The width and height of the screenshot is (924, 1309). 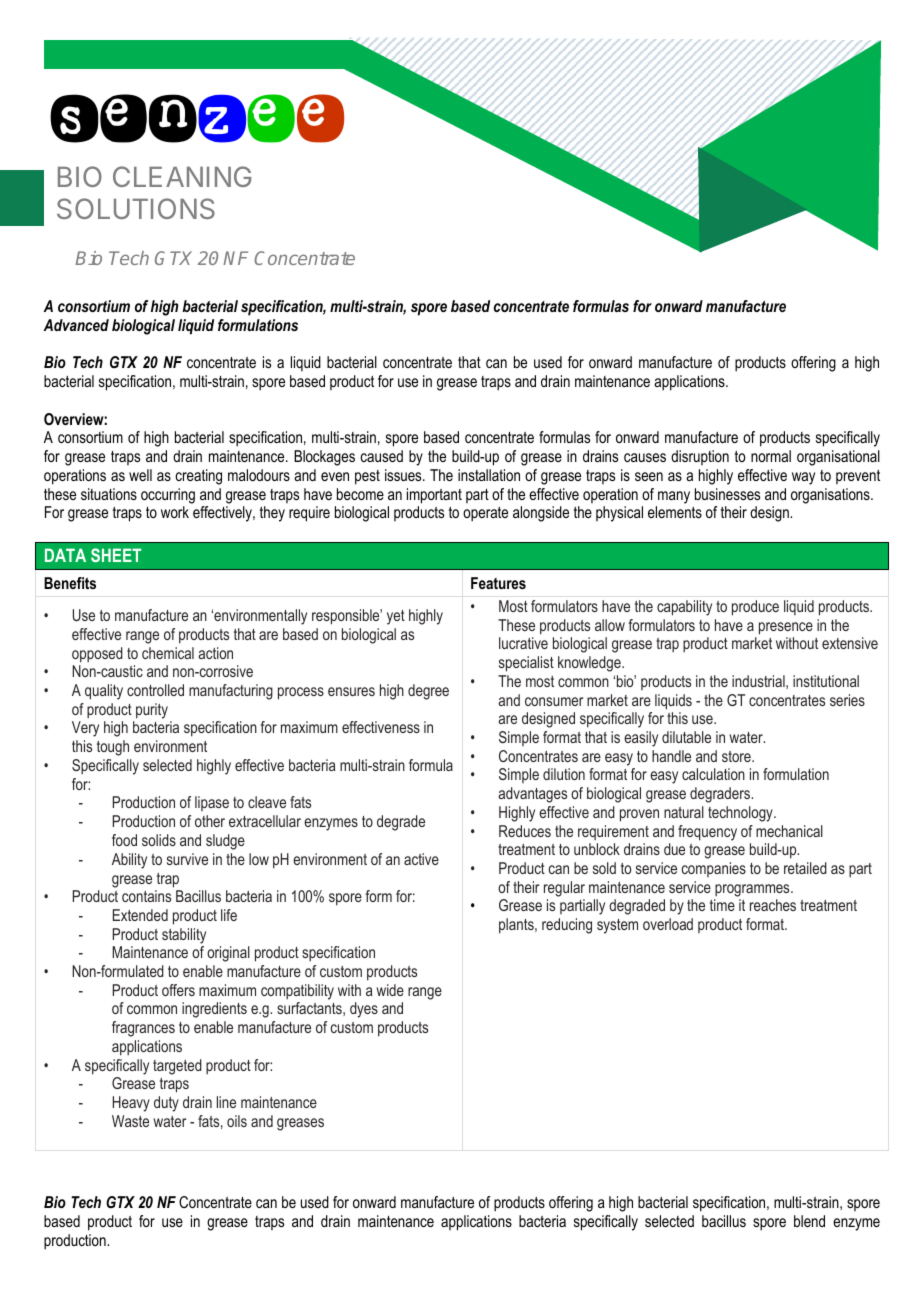 I want to click on well, so click(x=140, y=475).
